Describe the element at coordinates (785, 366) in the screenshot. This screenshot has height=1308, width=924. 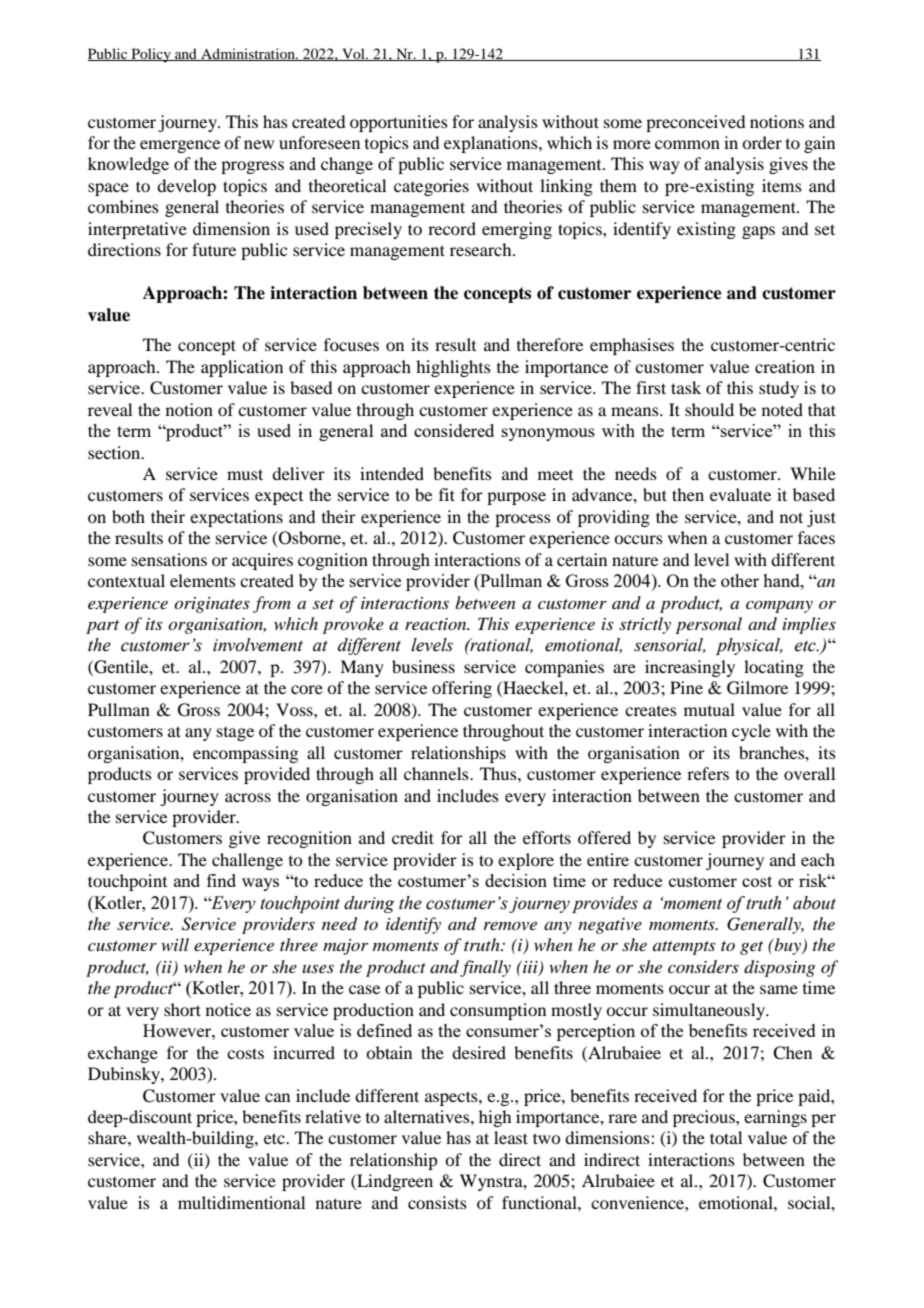
I see `creation` at that location.
